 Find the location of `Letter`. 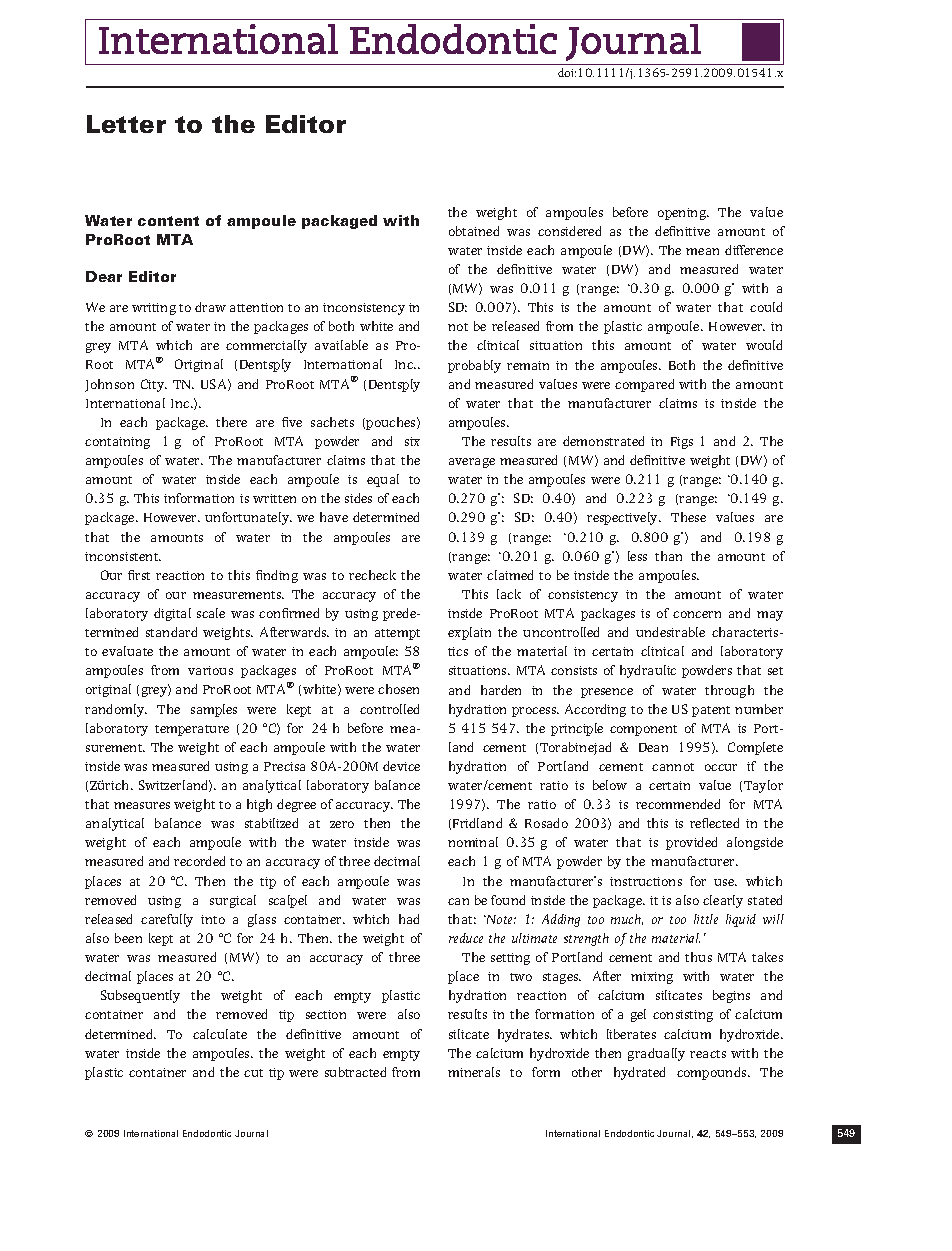

Letter is located at coordinates (126, 124).
